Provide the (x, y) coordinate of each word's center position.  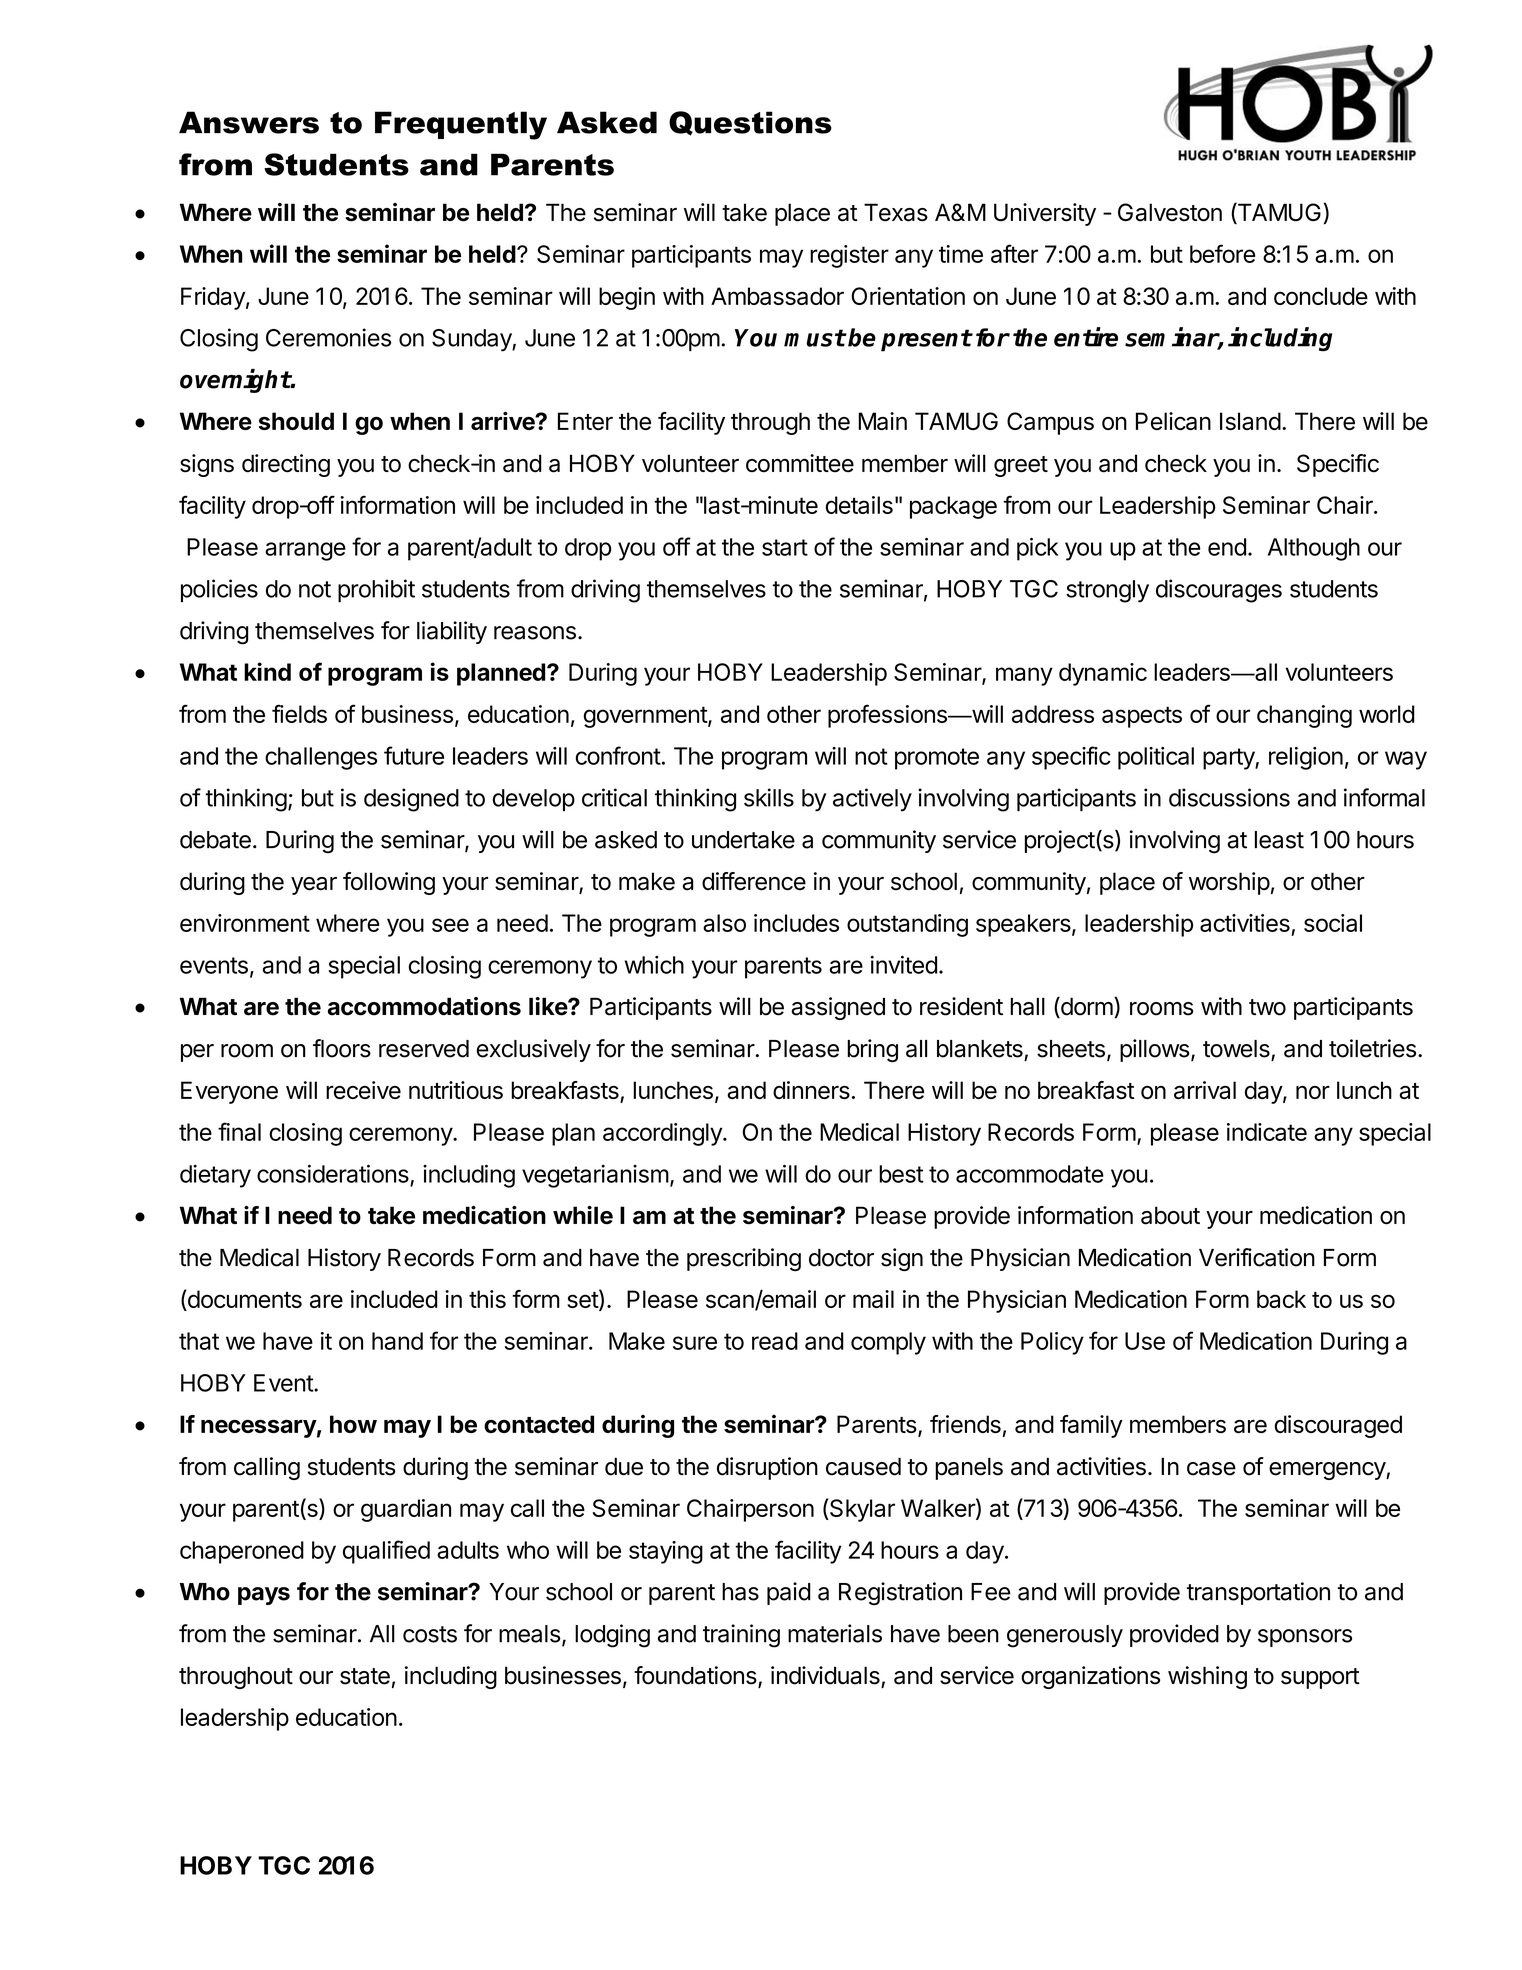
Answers (249, 122)
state (365, 1676)
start (785, 547)
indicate (1267, 1132)
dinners (811, 1090)
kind (267, 671)
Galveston (1170, 212)
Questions (750, 123)
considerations (333, 1173)
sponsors (1305, 1638)
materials (835, 1633)
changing (1304, 716)
